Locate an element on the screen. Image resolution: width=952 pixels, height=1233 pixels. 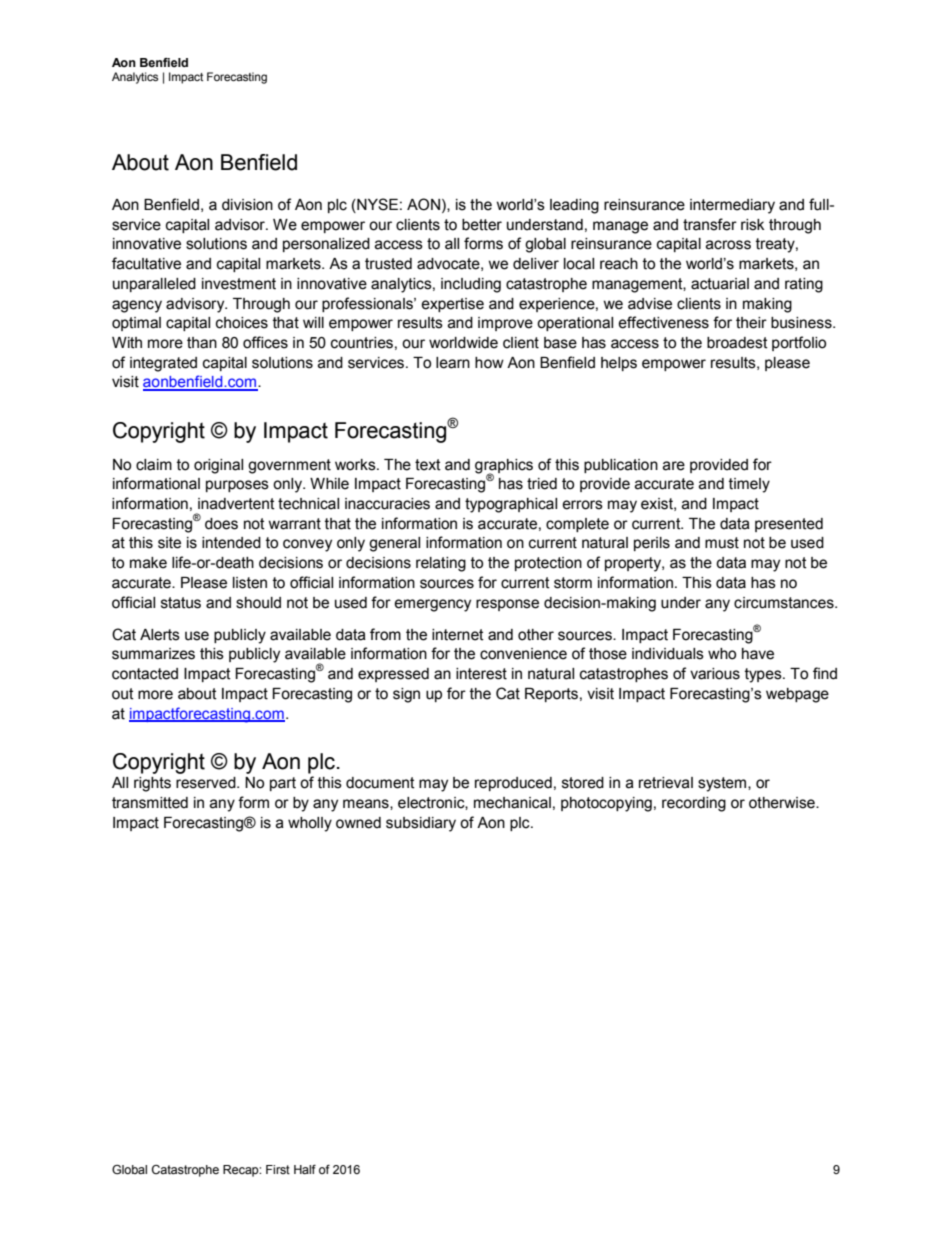
interest is located at coordinates (481, 674).
